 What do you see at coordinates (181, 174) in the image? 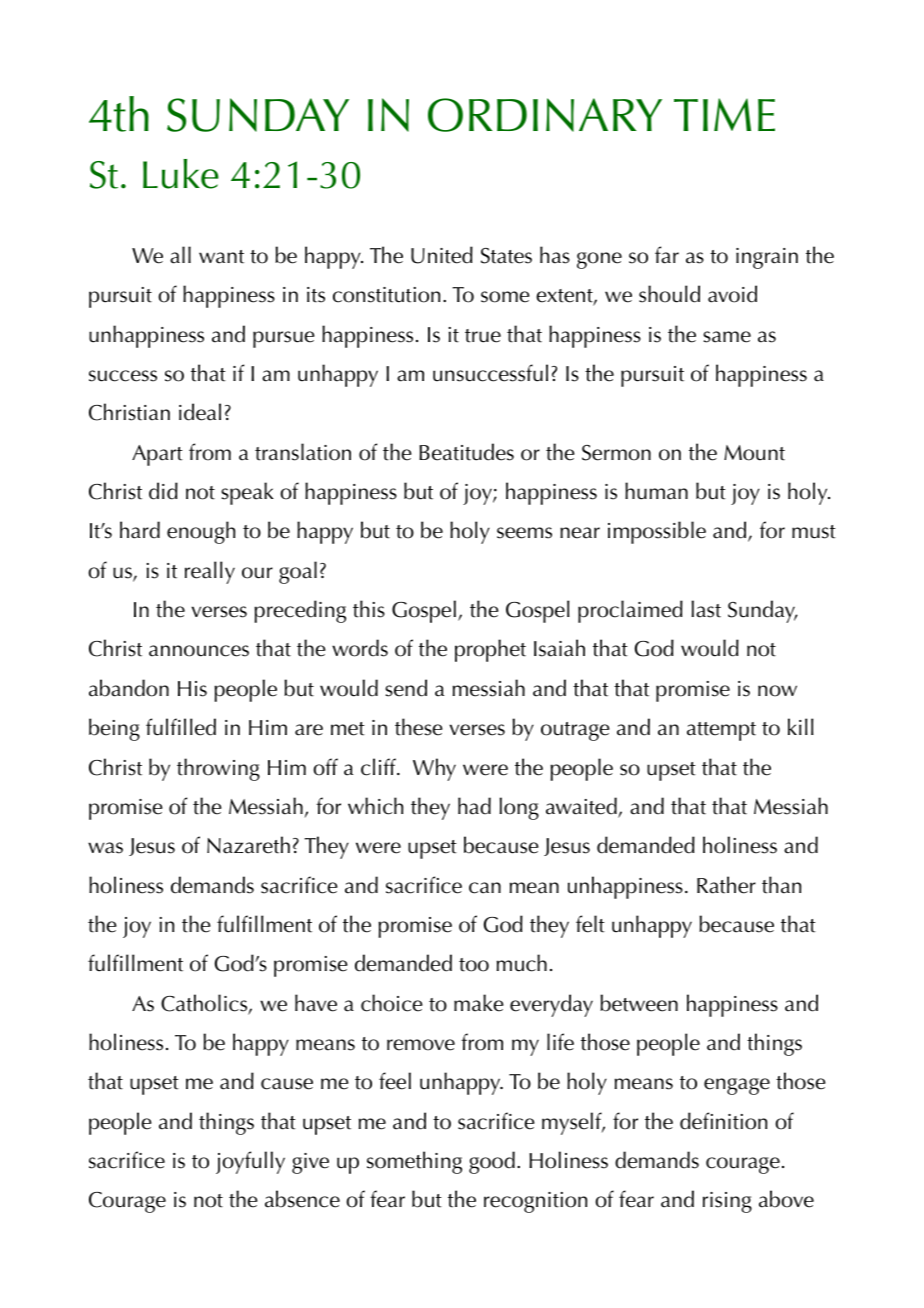
I see `Luke` at bounding box center [181, 174].
